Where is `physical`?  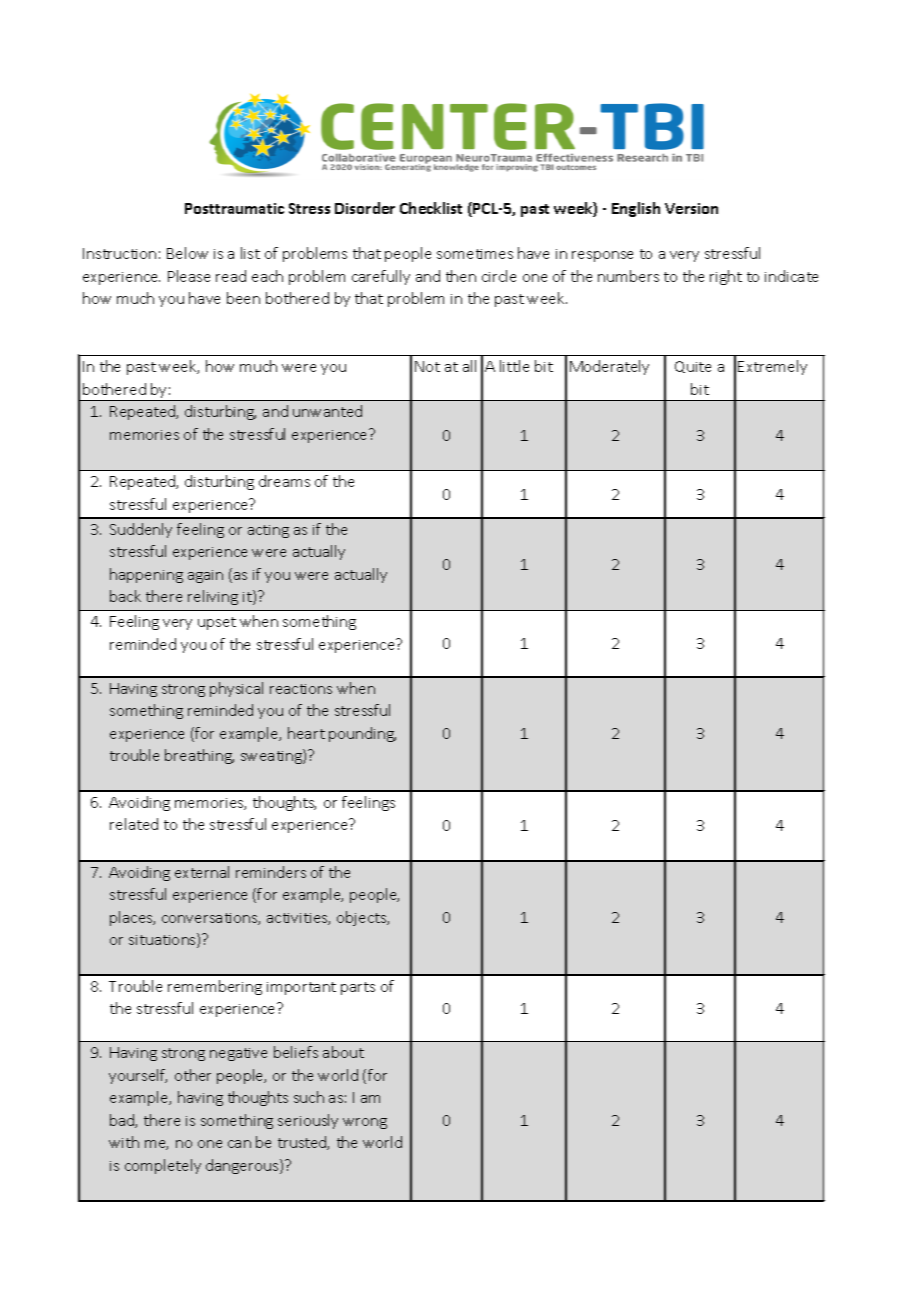
physical is located at coordinates (236, 689).
